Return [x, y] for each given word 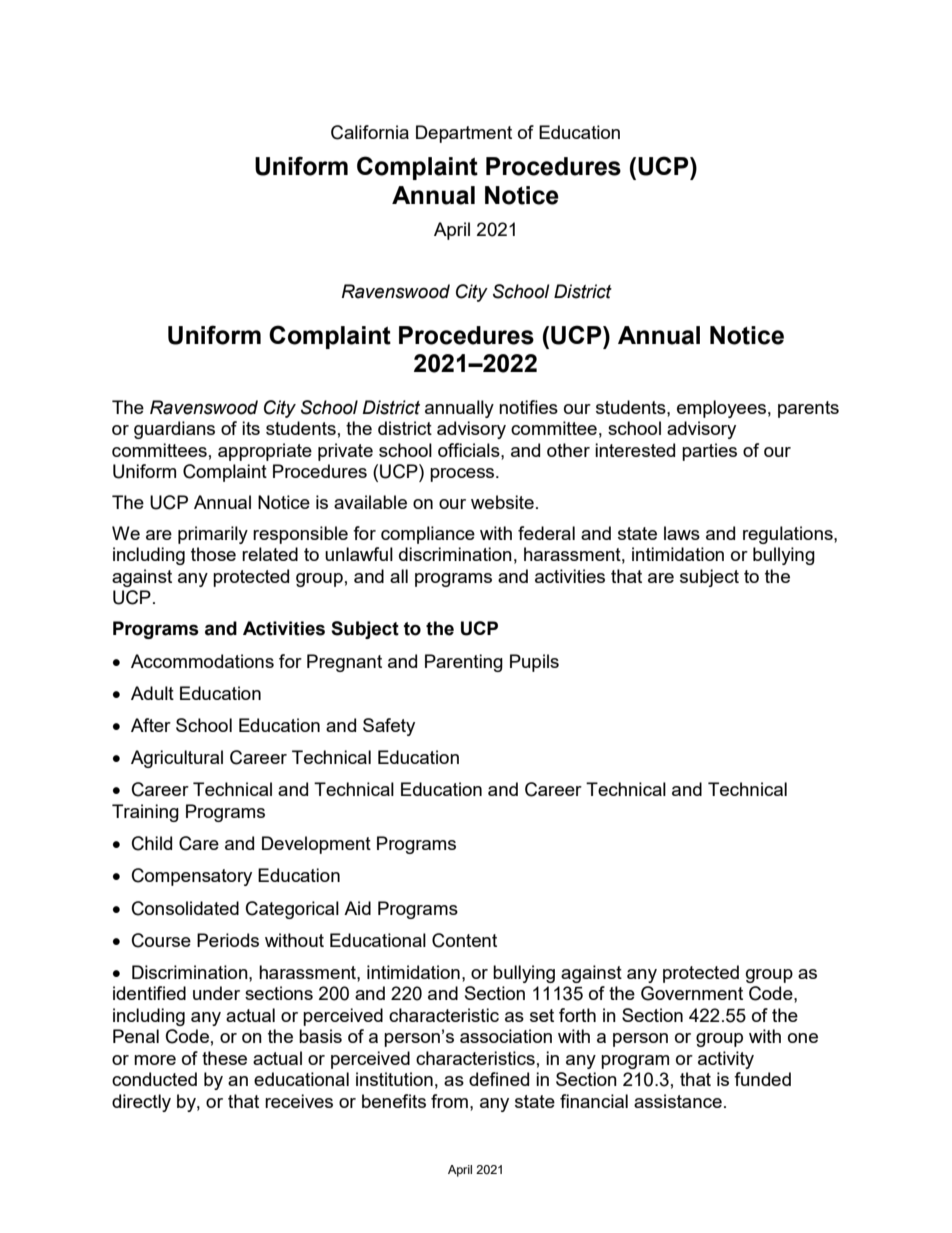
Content [464, 940]
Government [692, 993]
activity [726, 1060]
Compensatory [192, 877]
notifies [528, 407]
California [370, 132]
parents [808, 409]
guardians [174, 430]
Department [464, 134]
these [224, 1058]
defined [499, 1079]
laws [682, 533]
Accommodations [202, 661]
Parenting [464, 663]
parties [709, 452]
